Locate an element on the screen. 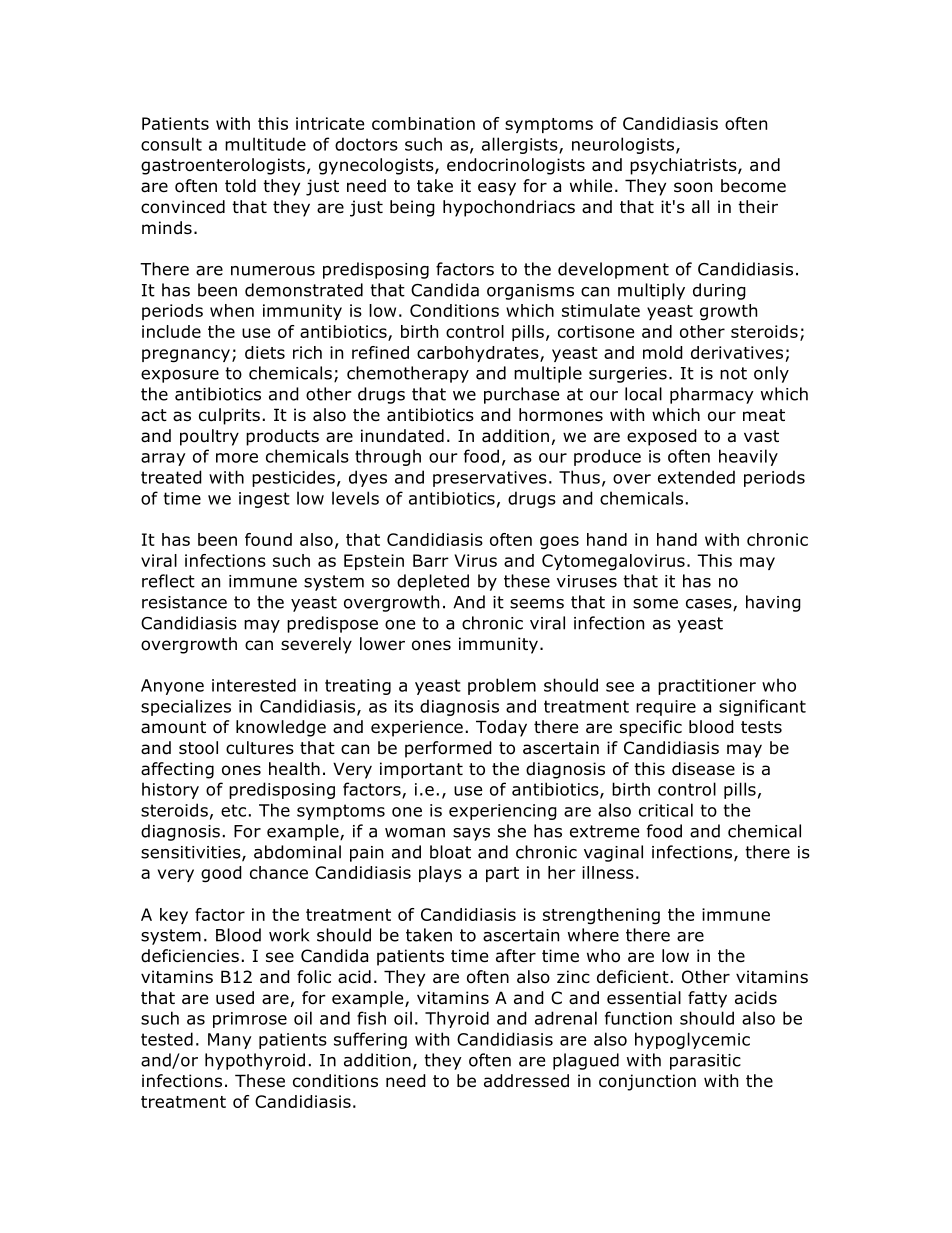 The height and width of the screenshot is (1233, 952). depleted is located at coordinates (433, 582).
